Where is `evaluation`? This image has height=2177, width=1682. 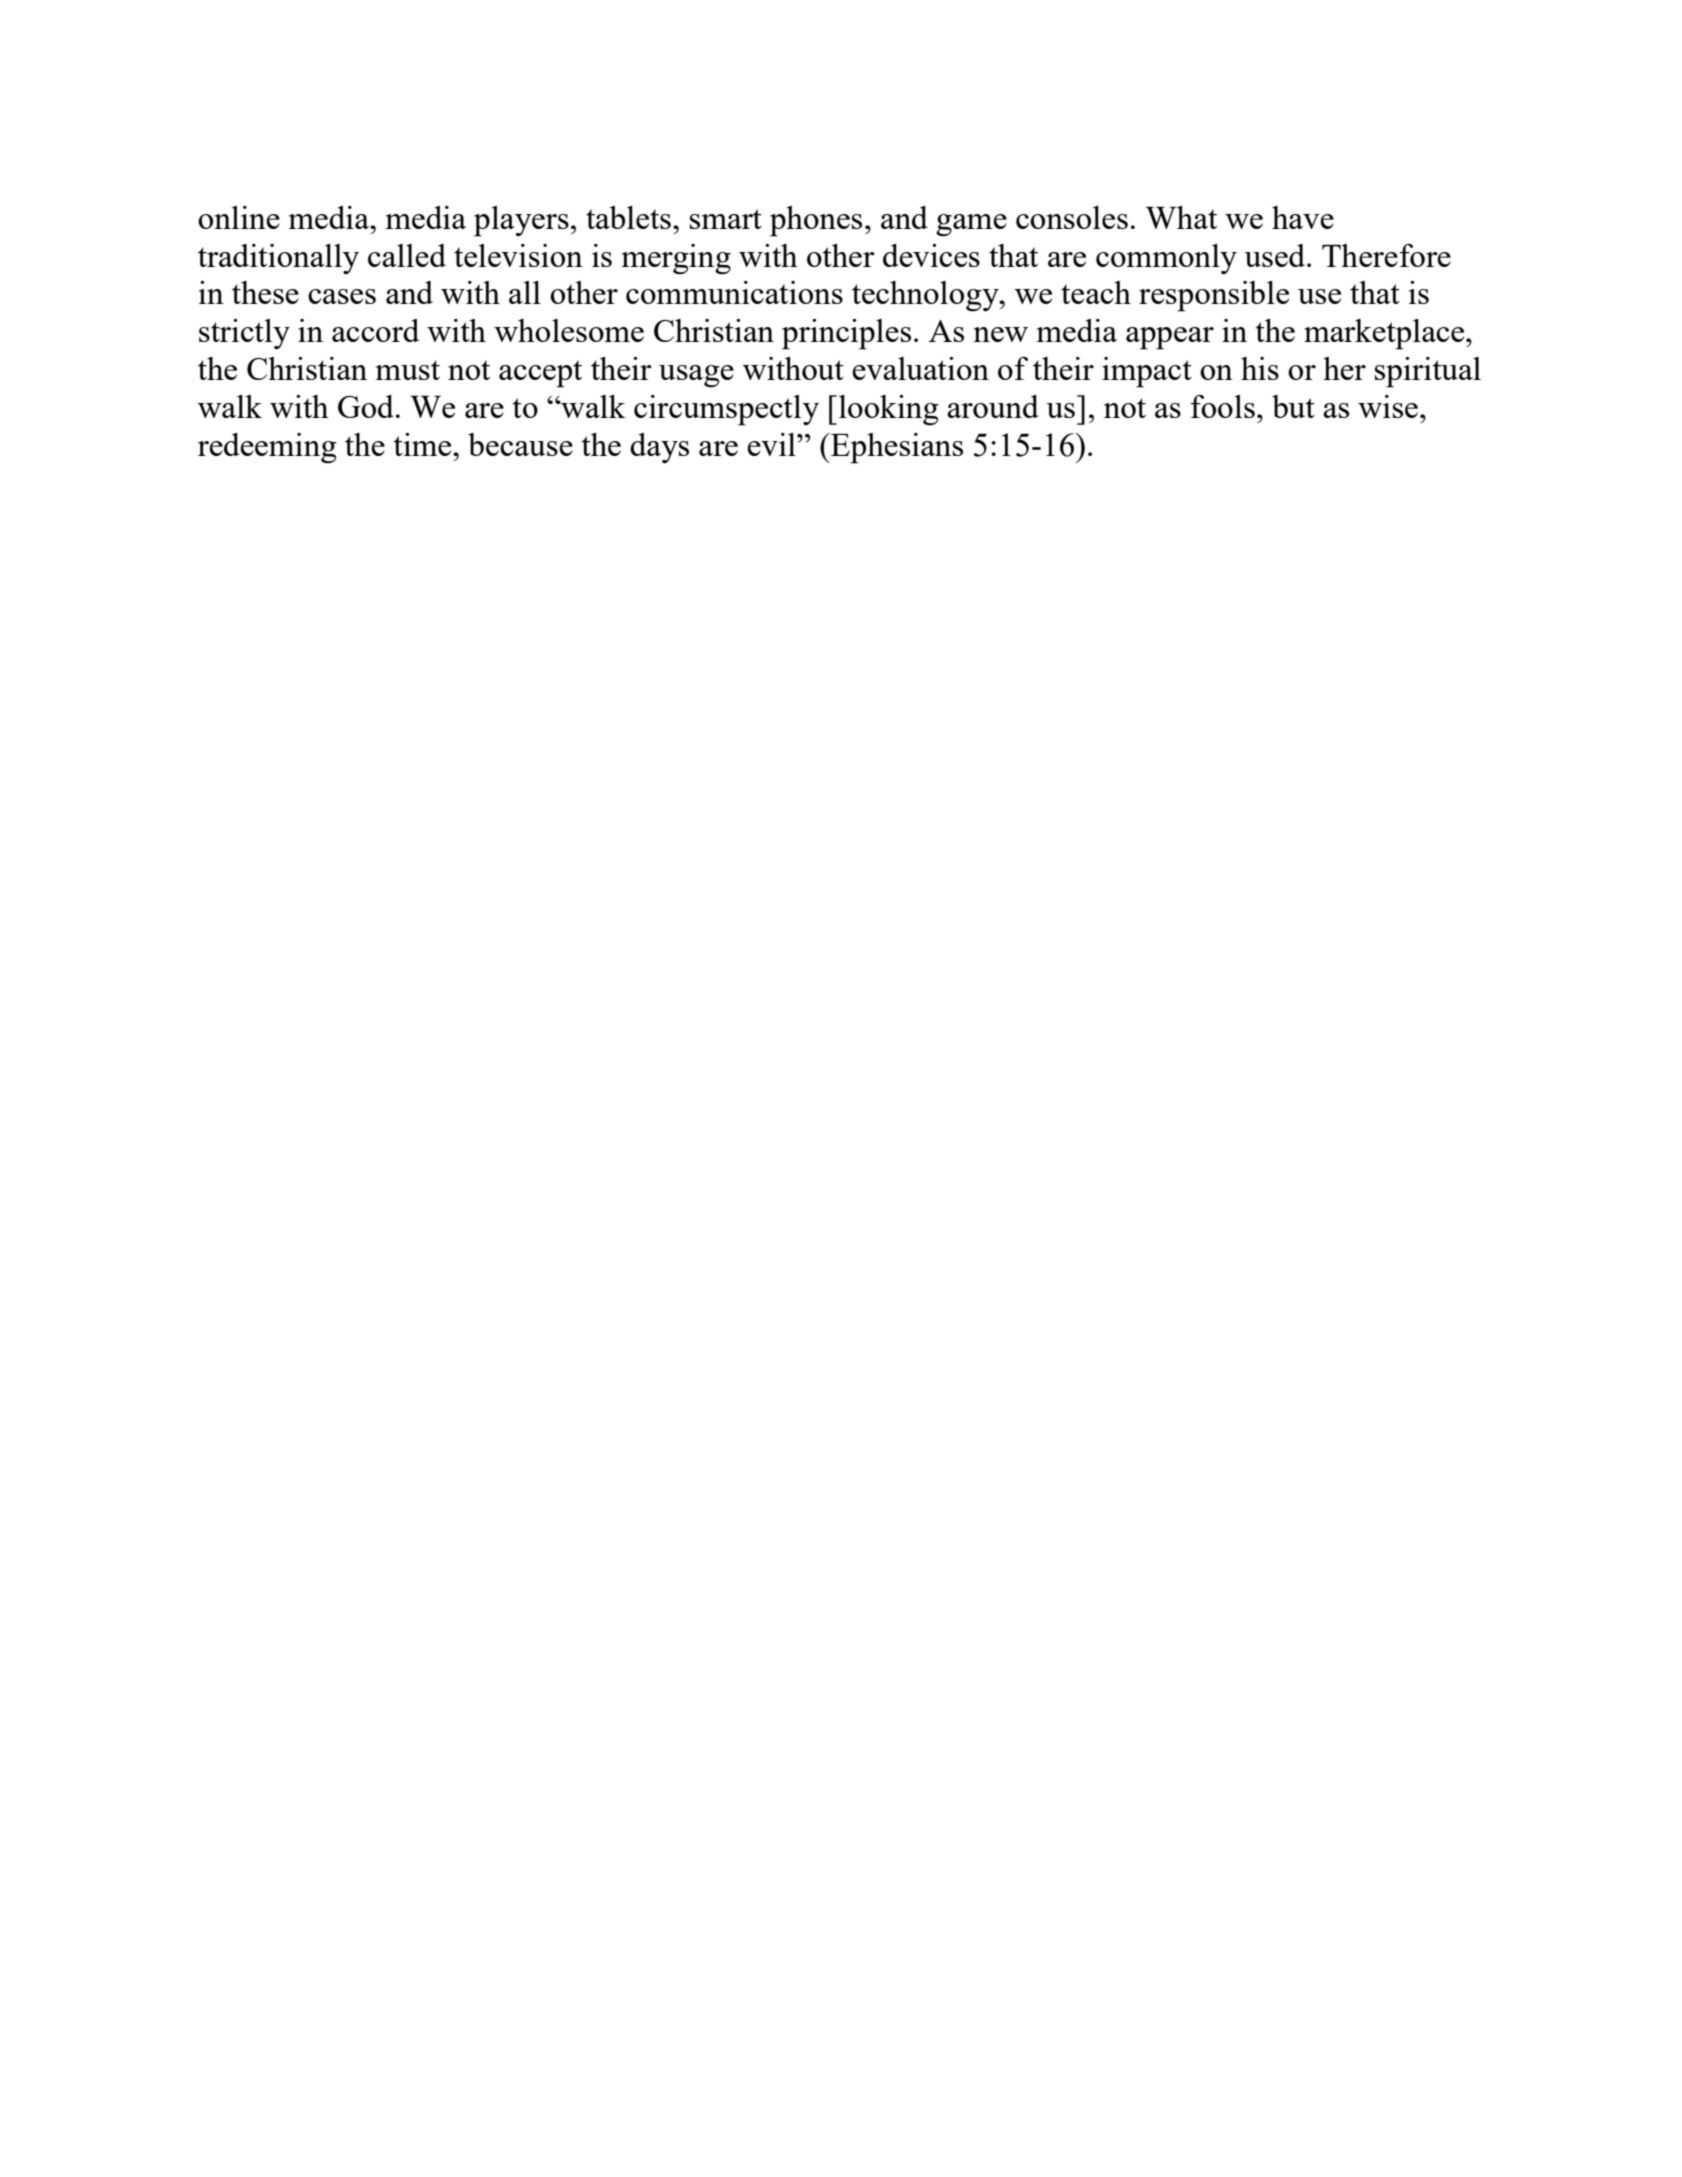
evaluation is located at coordinates (920, 368).
